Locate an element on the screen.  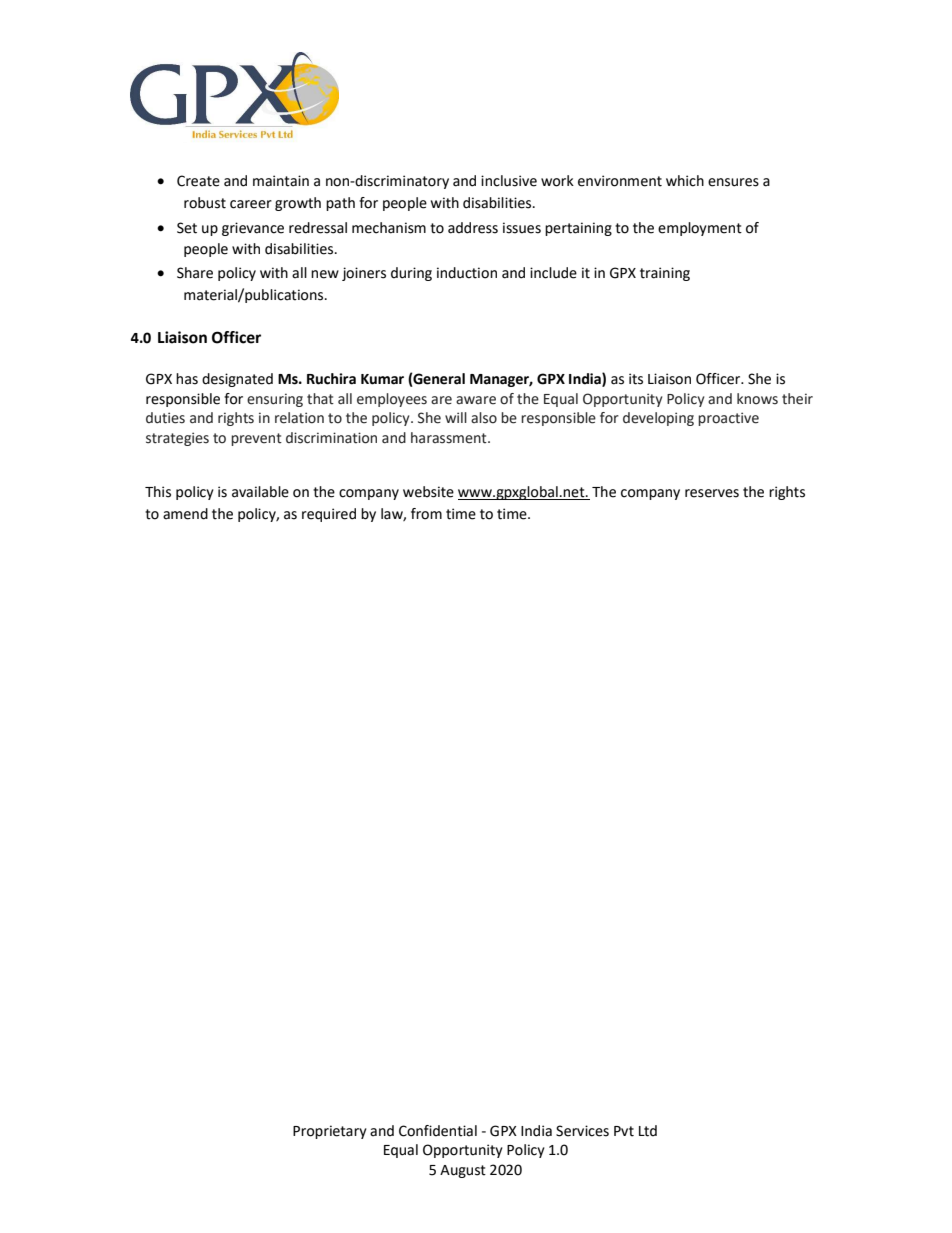
address is located at coordinates (473, 228).
